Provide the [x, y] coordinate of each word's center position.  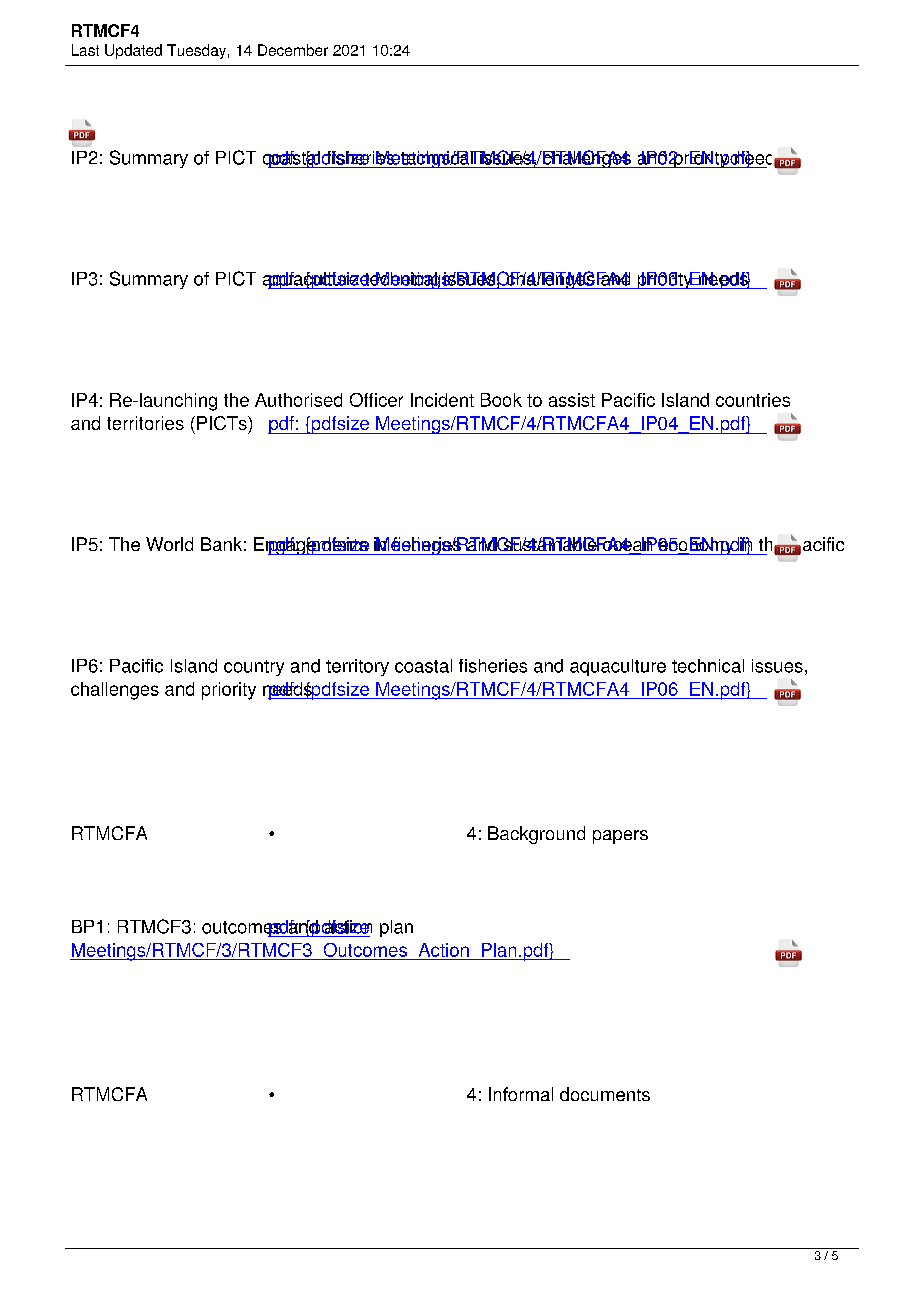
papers [620, 837]
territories [145, 423]
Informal [521, 1094]
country [254, 668]
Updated [133, 51]
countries [753, 400]
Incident [442, 400]
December [293, 50]
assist [572, 400]
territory [357, 667]
